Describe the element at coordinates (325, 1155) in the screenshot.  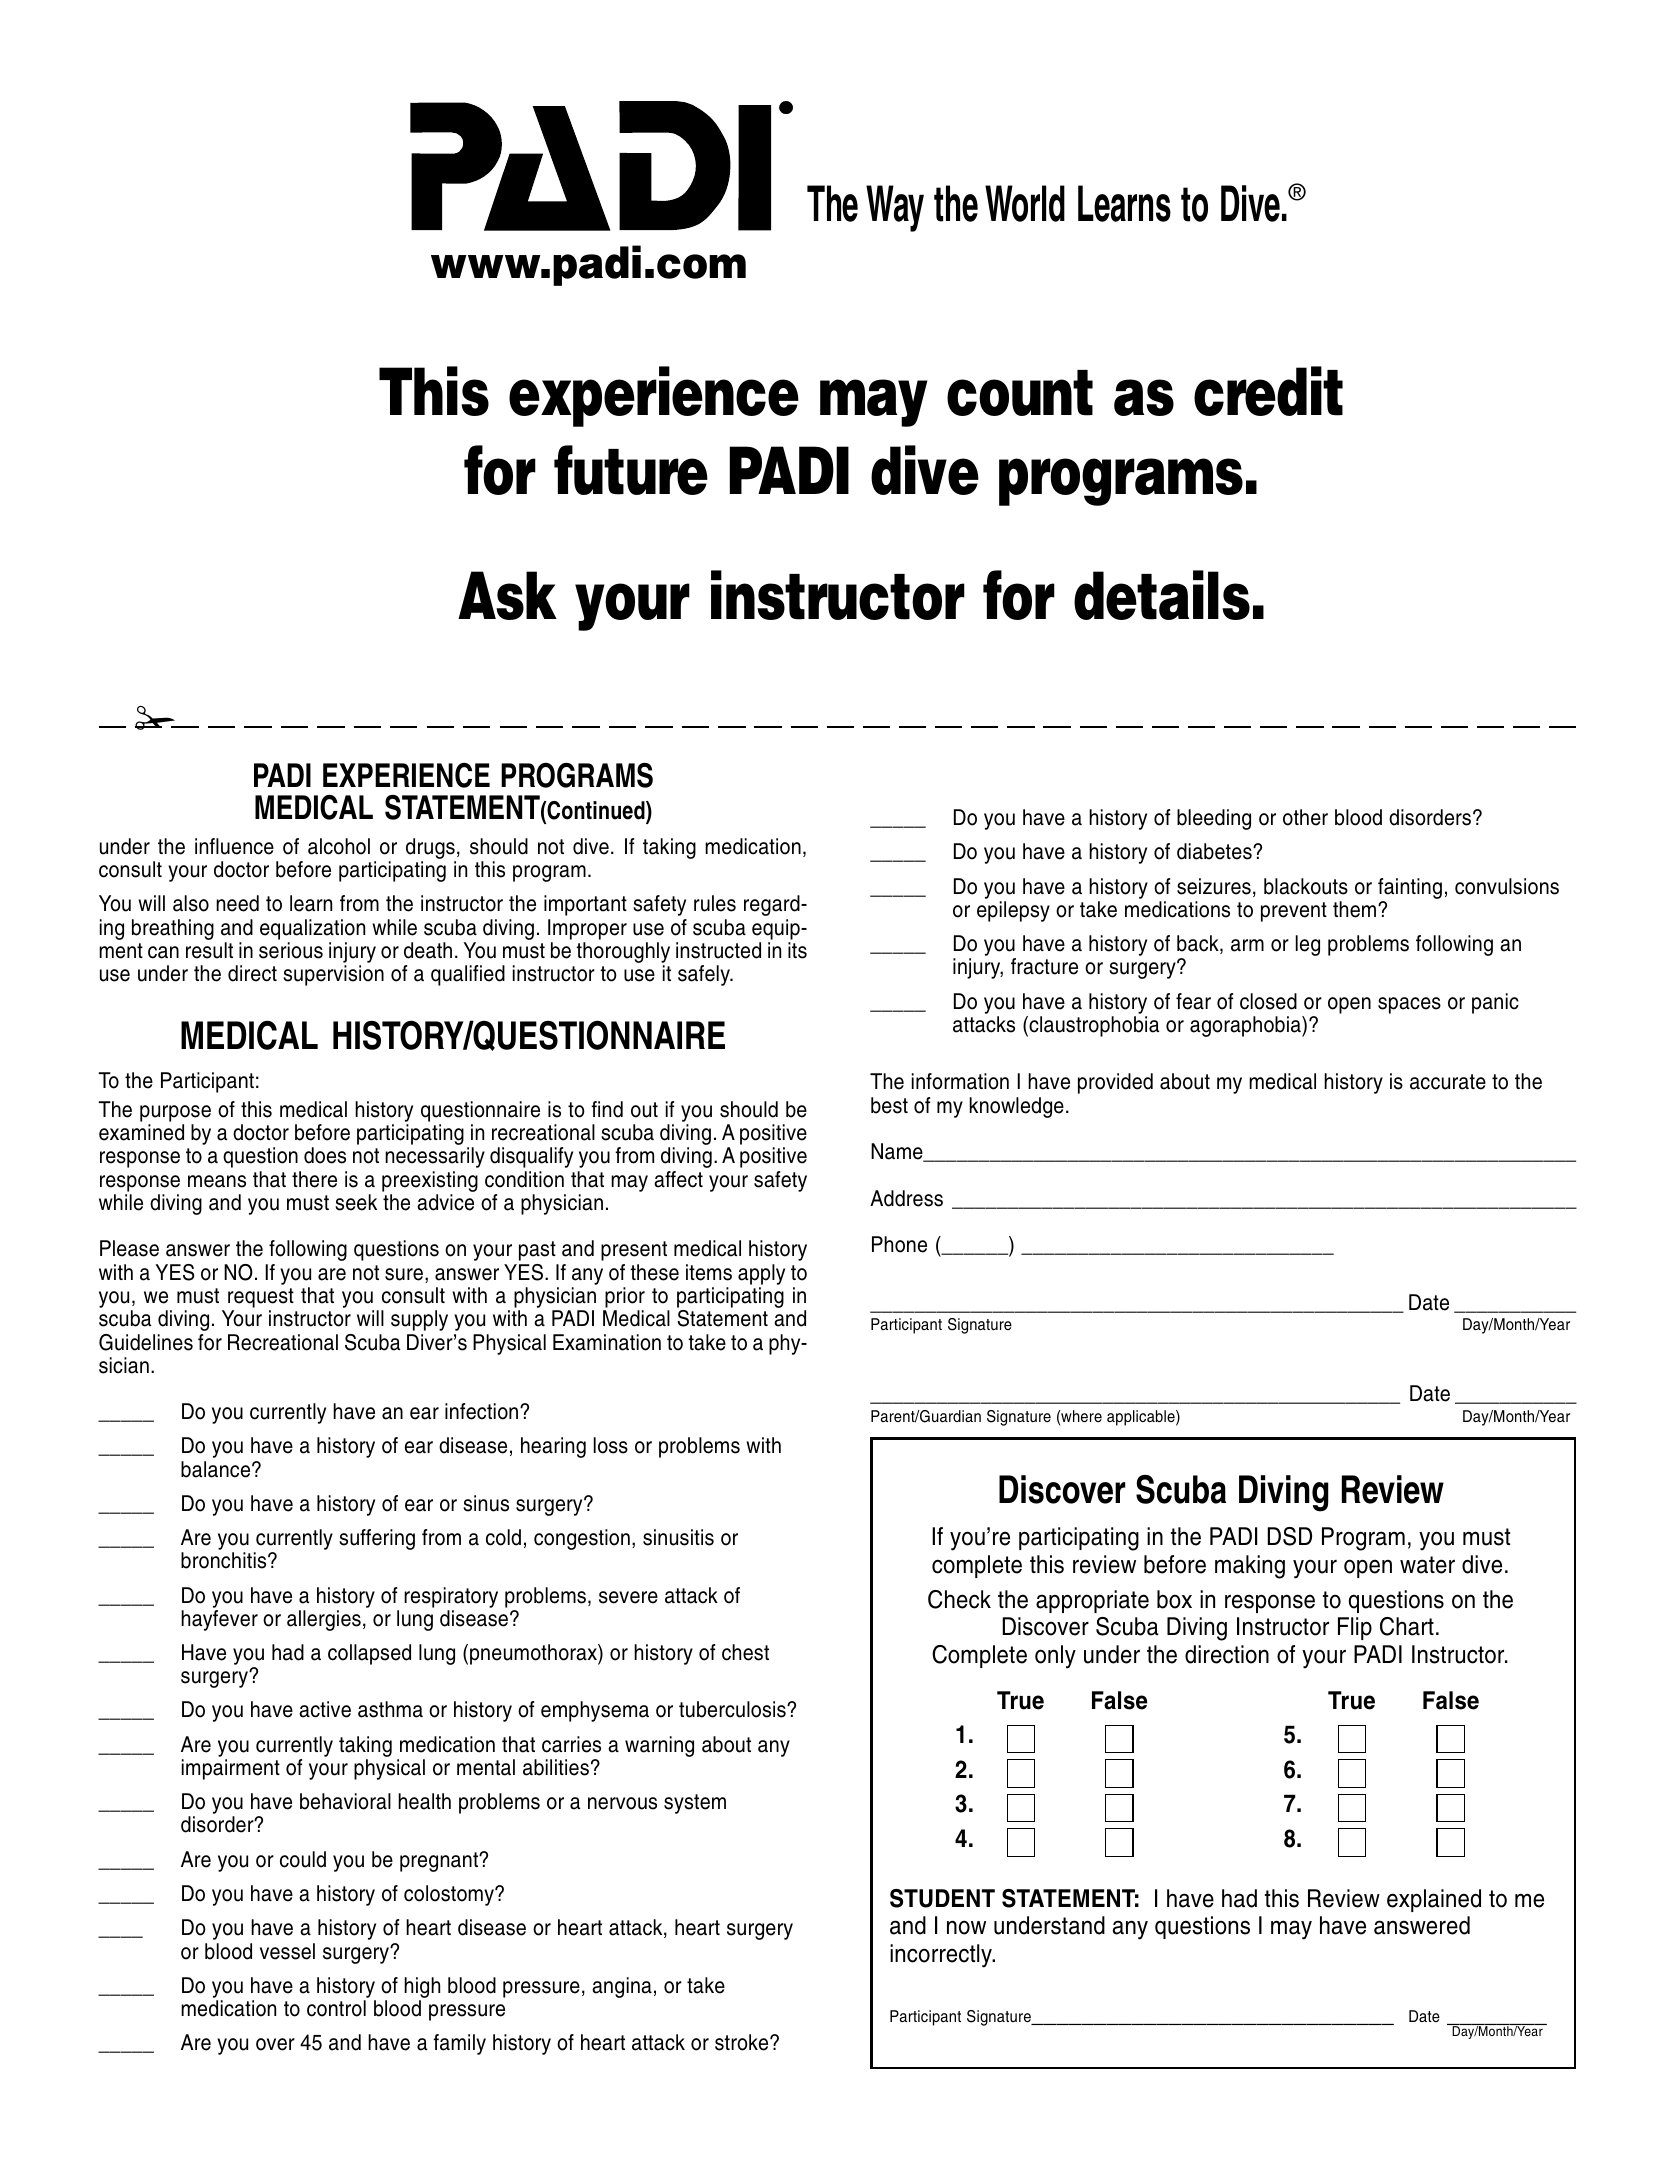
I see `does` at that location.
